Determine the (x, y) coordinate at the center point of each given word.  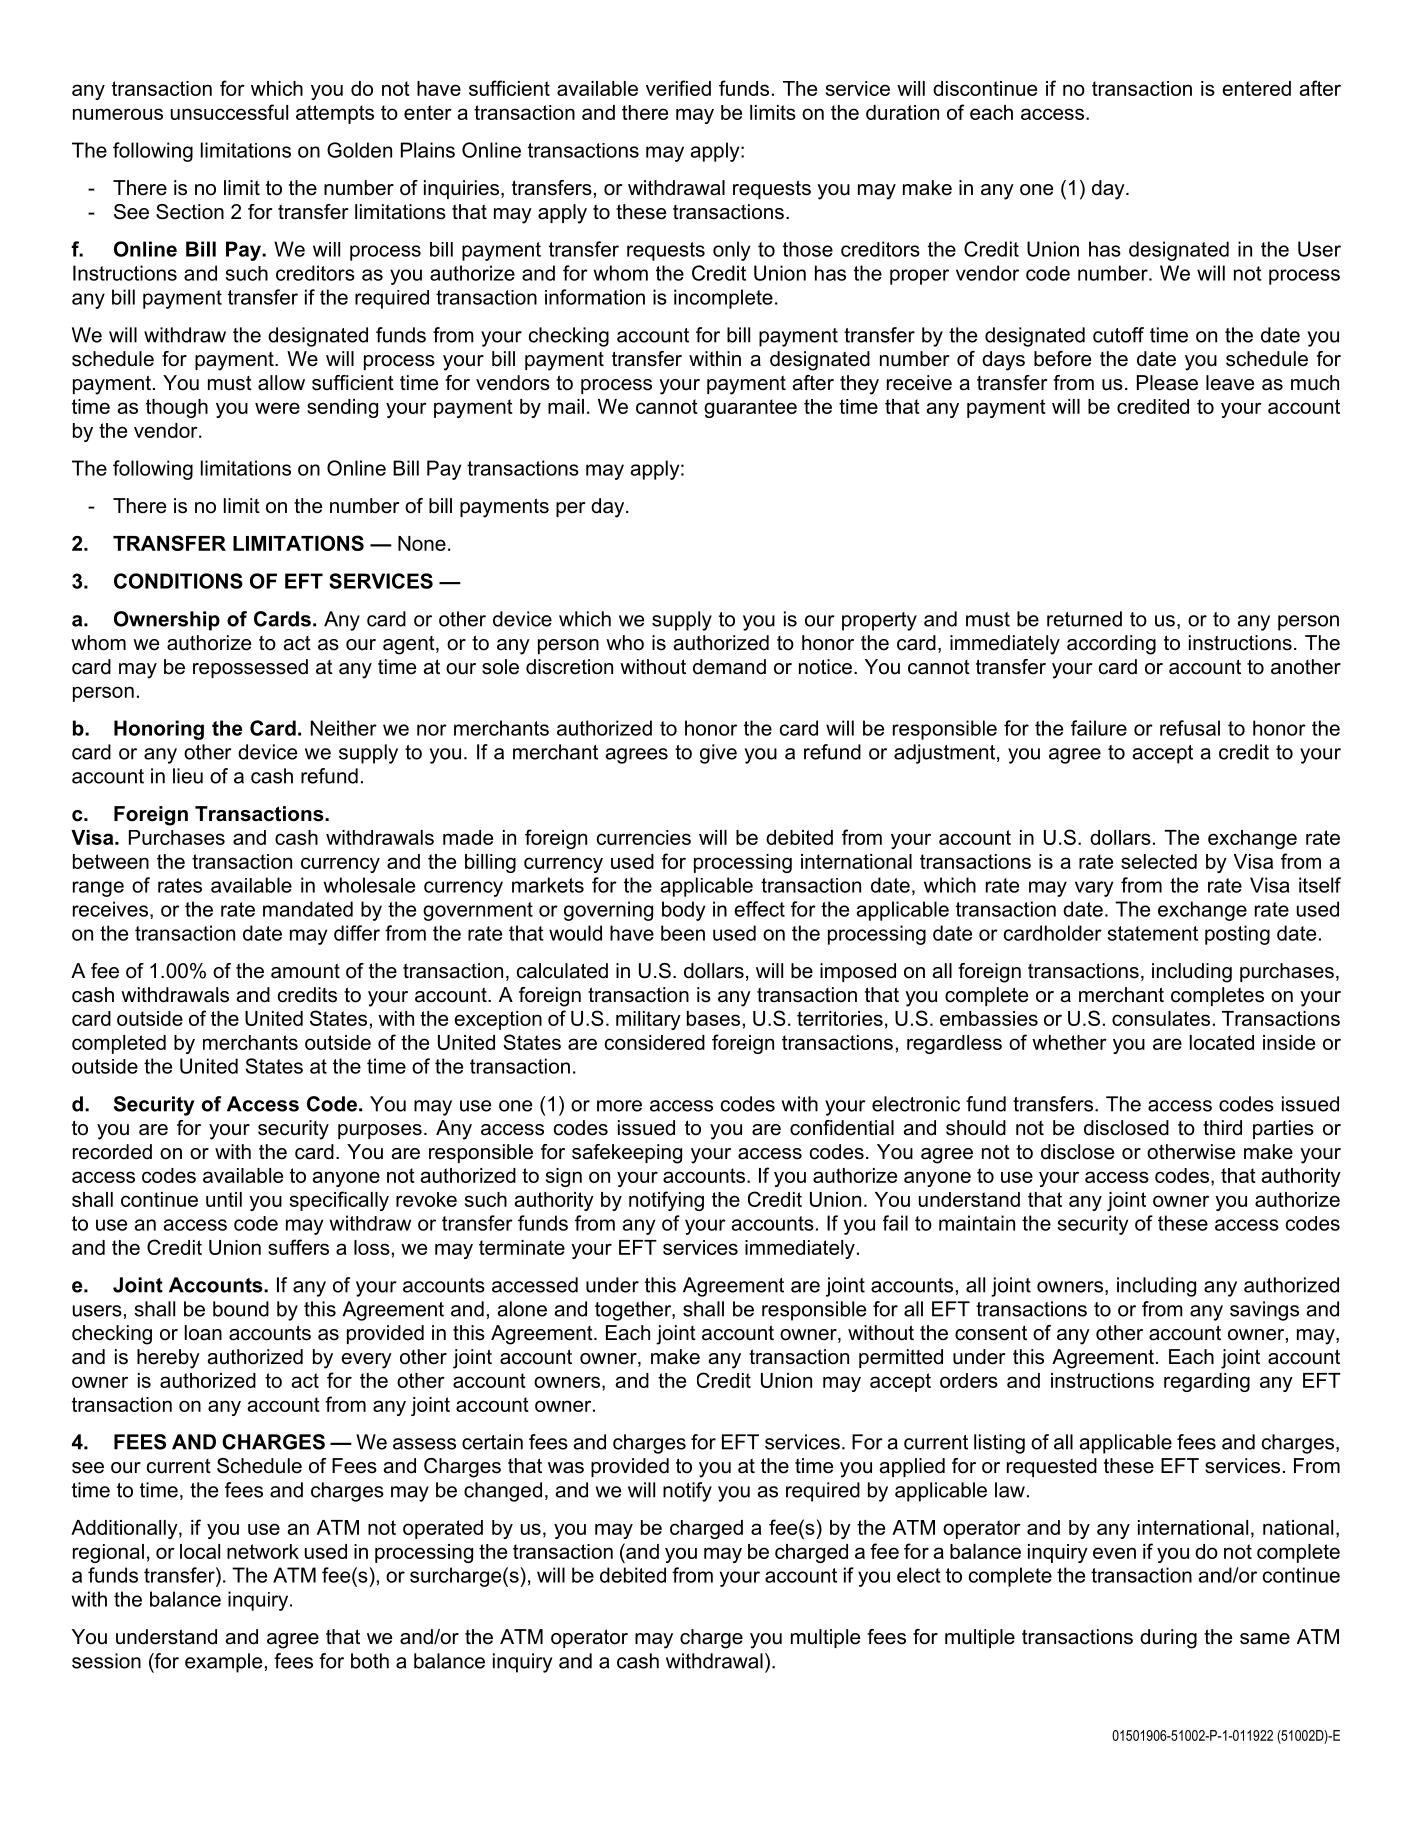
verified (678, 88)
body (683, 911)
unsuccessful (229, 112)
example (223, 1663)
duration (902, 112)
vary (1094, 889)
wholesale (369, 885)
